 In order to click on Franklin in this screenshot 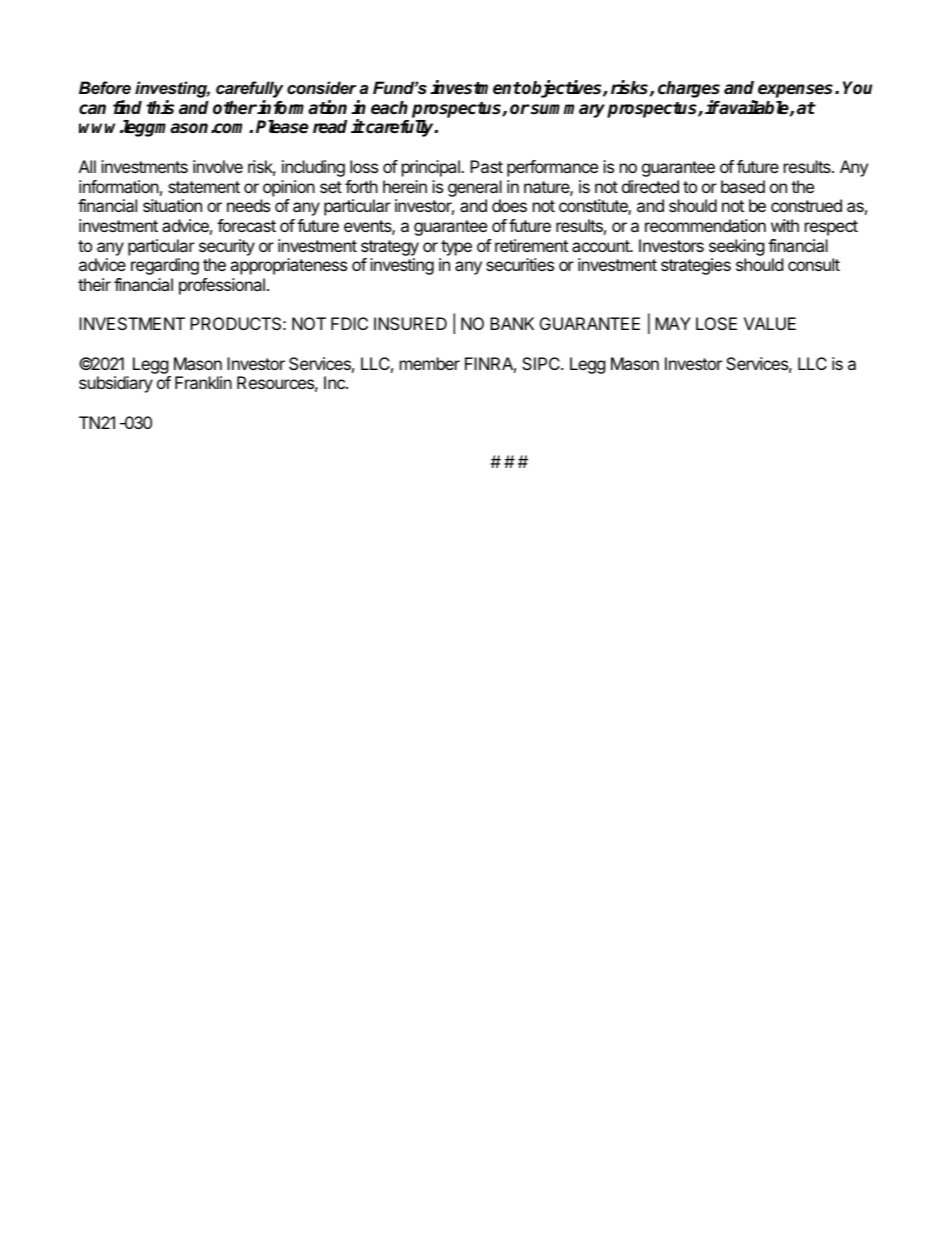, I will do `click(203, 382)`.
